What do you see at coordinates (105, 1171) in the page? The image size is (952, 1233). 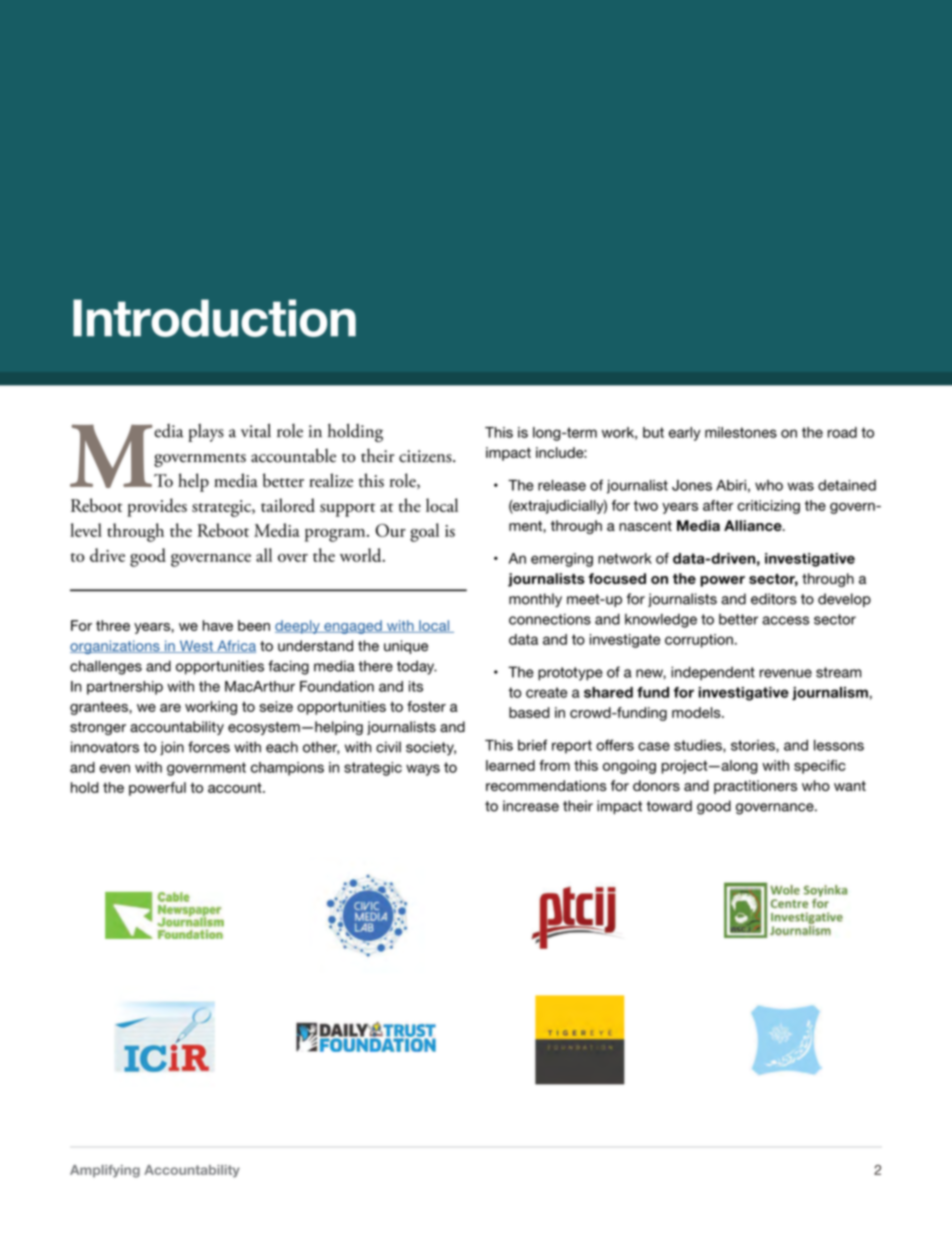 I see `Amplifying` at bounding box center [105, 1171].
